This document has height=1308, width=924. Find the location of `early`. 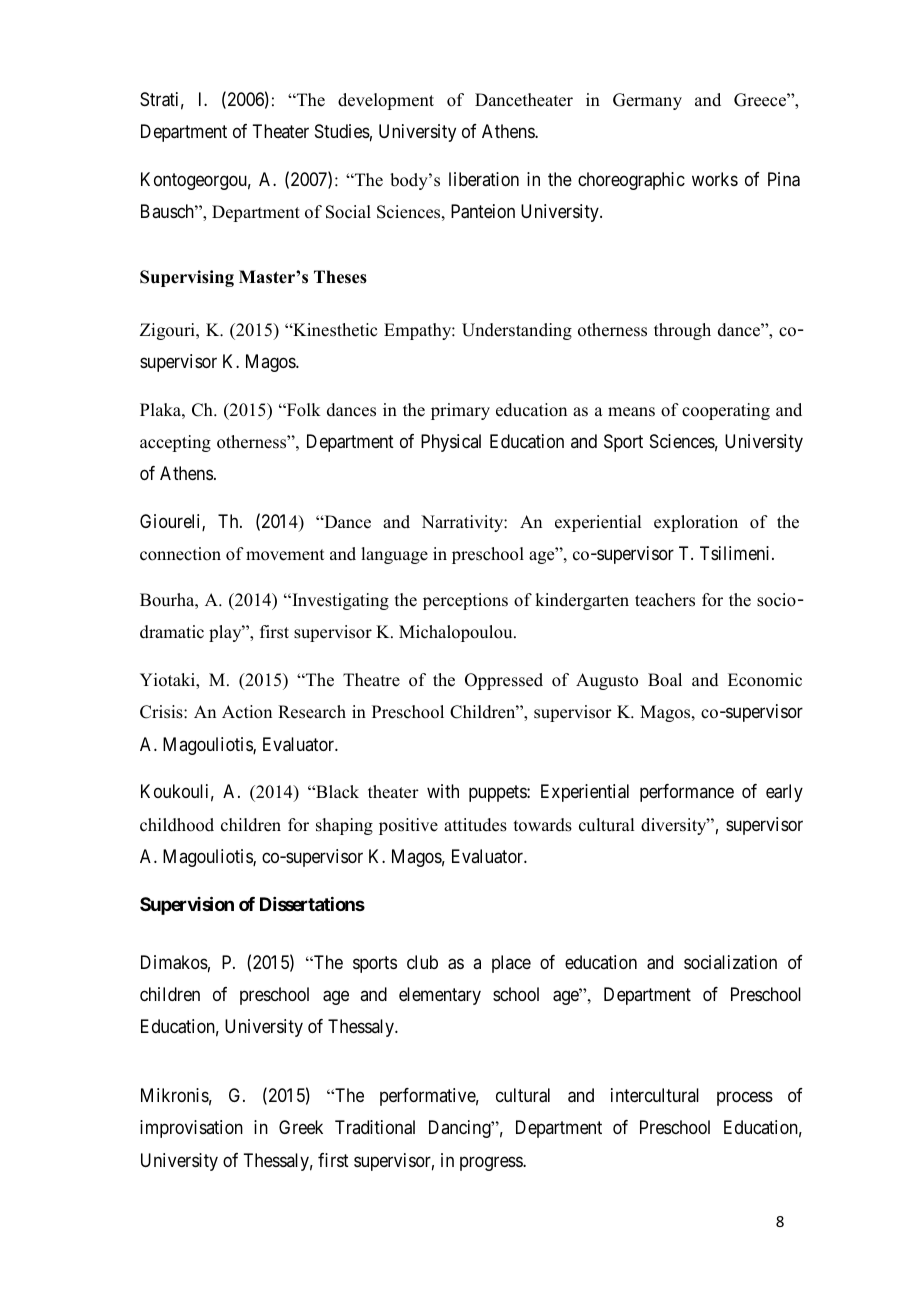

early is located at coordinates (784, 793).
